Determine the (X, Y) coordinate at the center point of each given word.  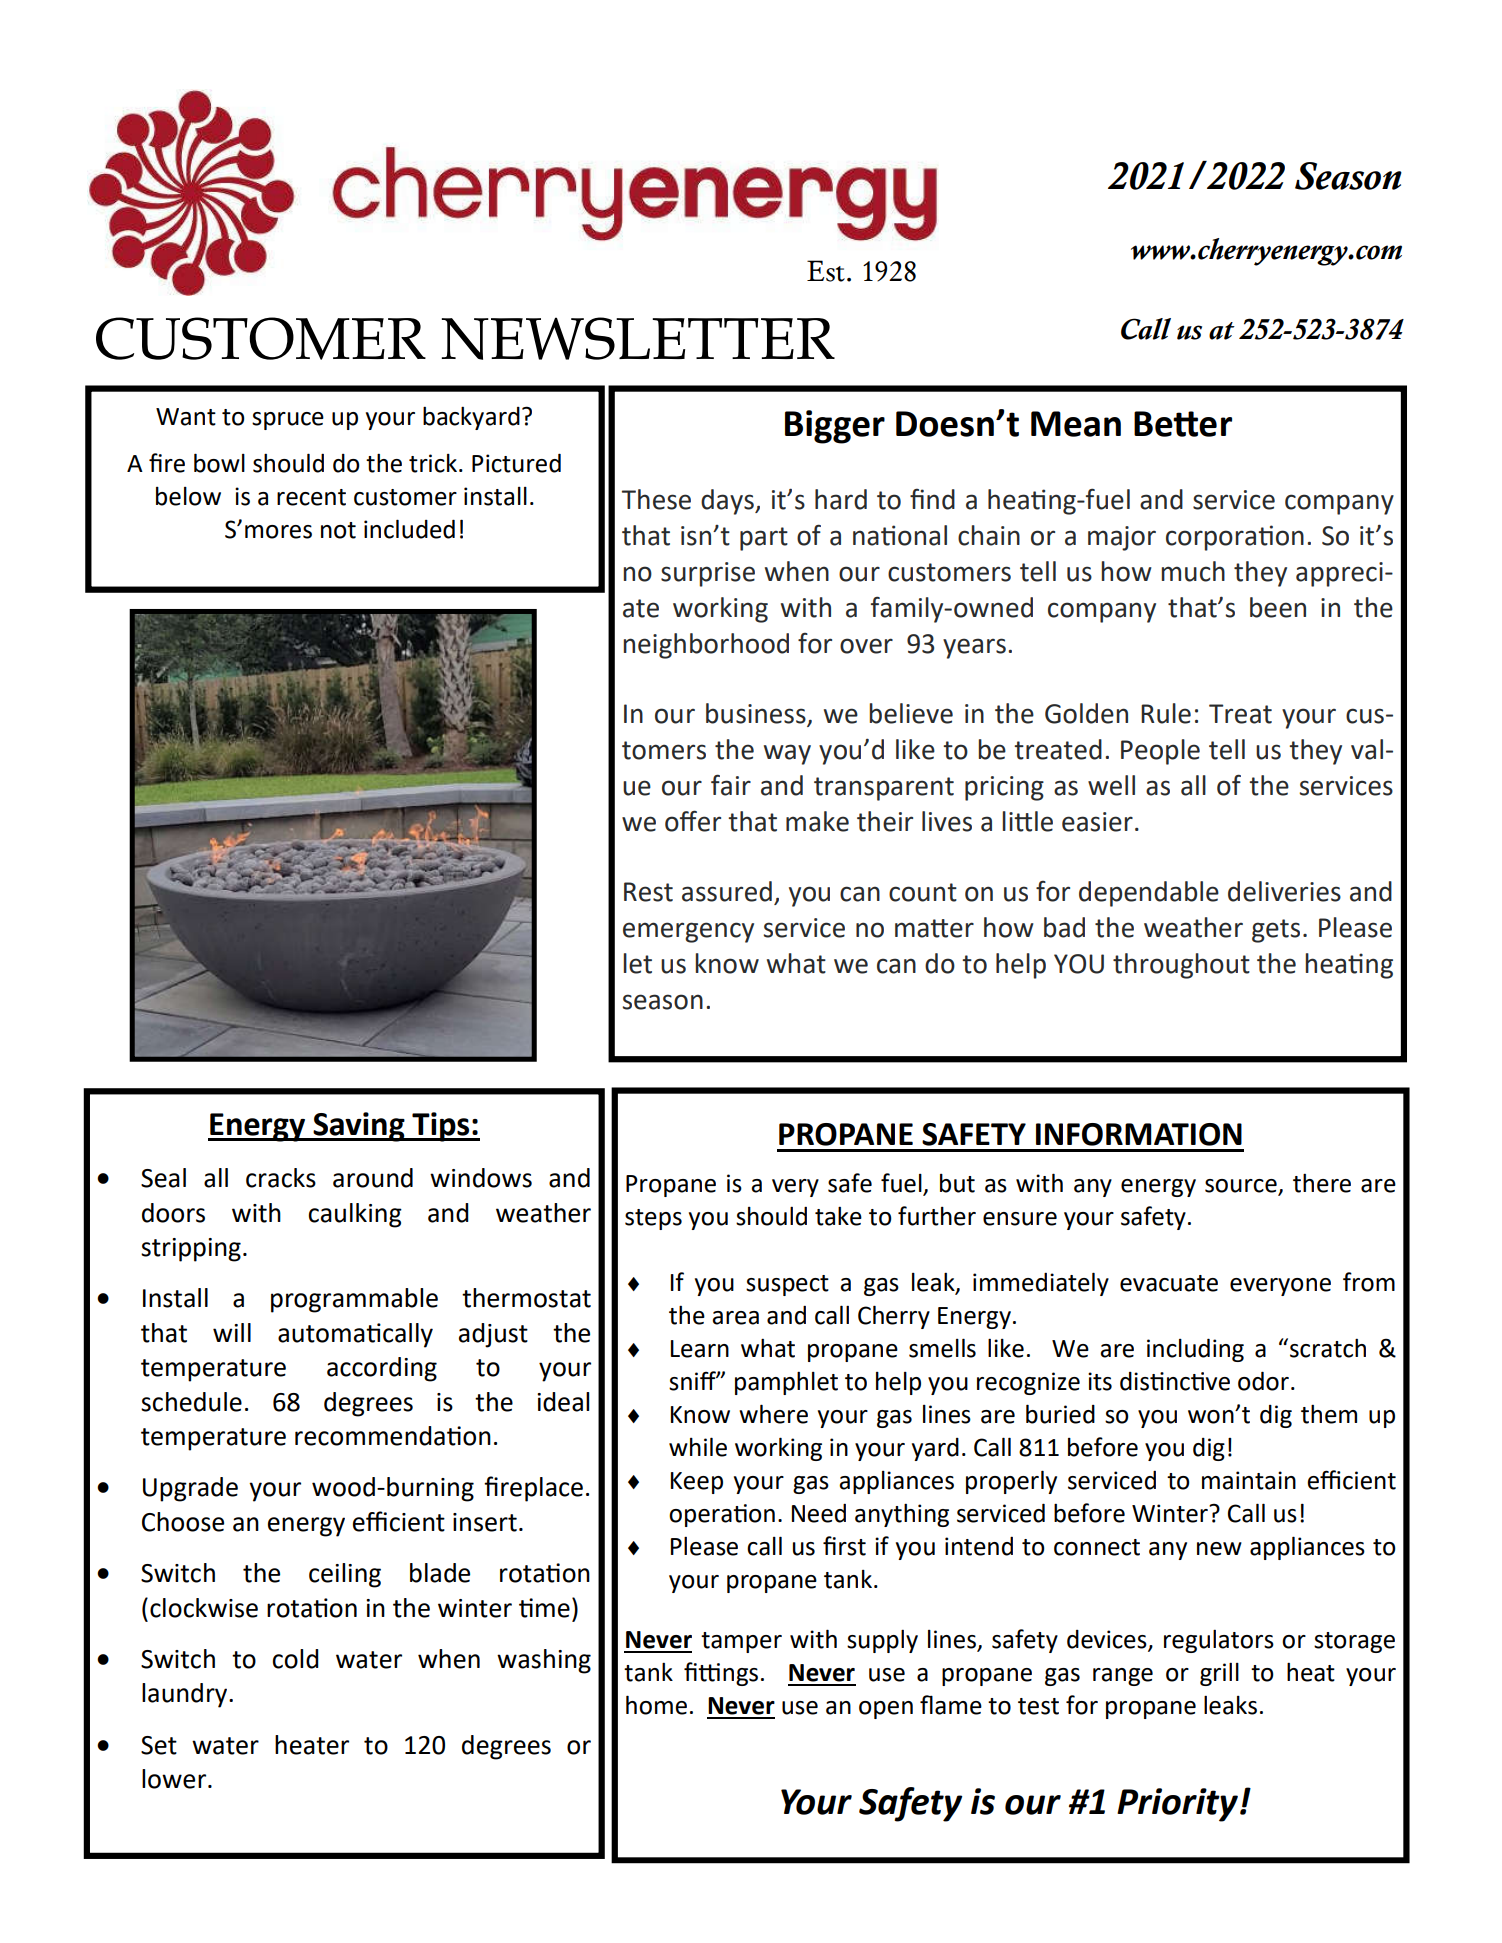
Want (186, 417)
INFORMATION (1139, 1134)
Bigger (835, 427)
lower (175, 1779)
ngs (740, 1677)
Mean (1076, 424)
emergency (688, 932)
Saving (359, 1127)
